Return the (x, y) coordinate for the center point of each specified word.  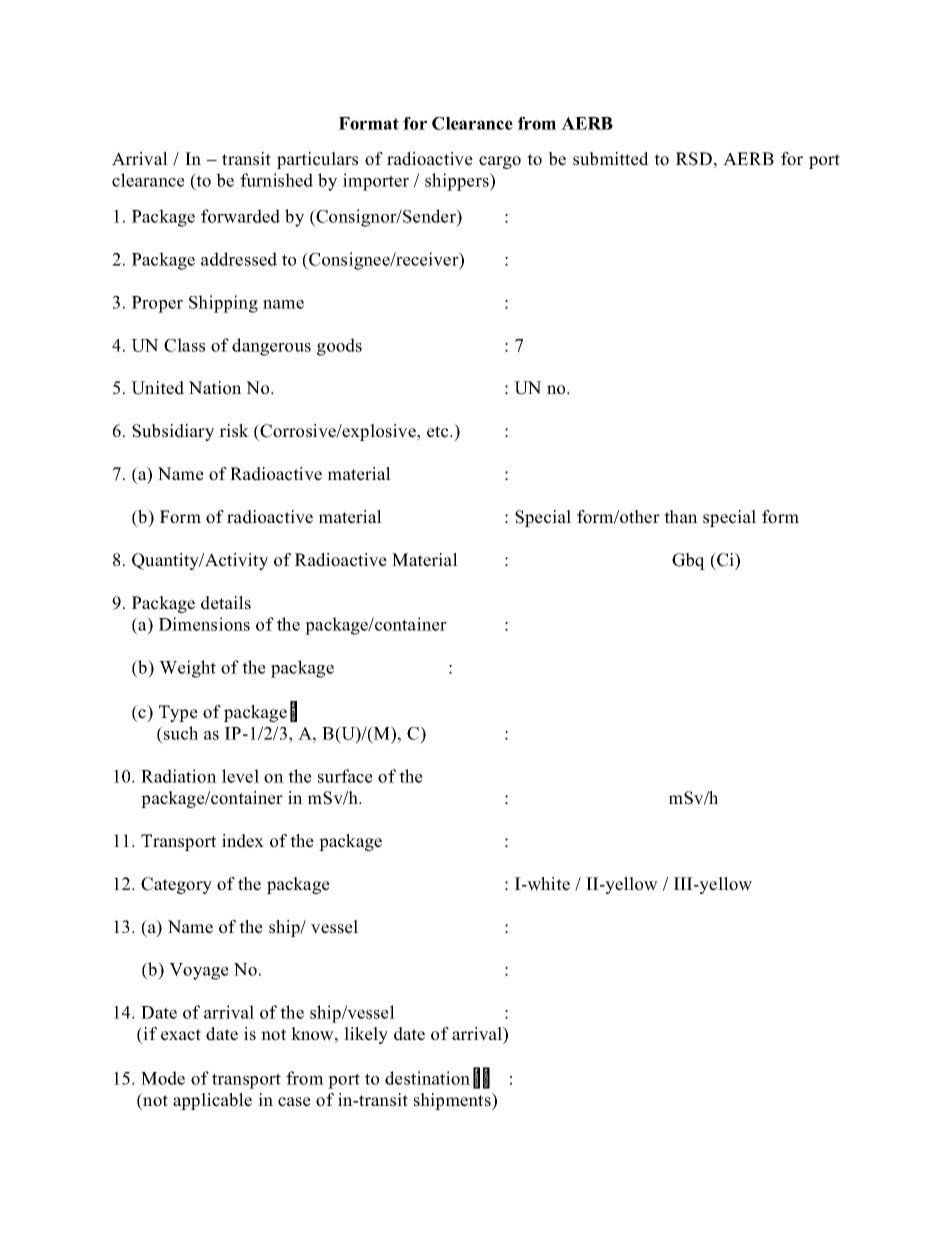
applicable (212, 1101)
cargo (500, 162)
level (240, 776)
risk (234, 431)
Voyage (199, 971)
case (294, 1102)
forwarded (240, 216)
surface (345, 776)
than (681, 516)
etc (439, 432)
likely (366, 1035)
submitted (611, 159)
